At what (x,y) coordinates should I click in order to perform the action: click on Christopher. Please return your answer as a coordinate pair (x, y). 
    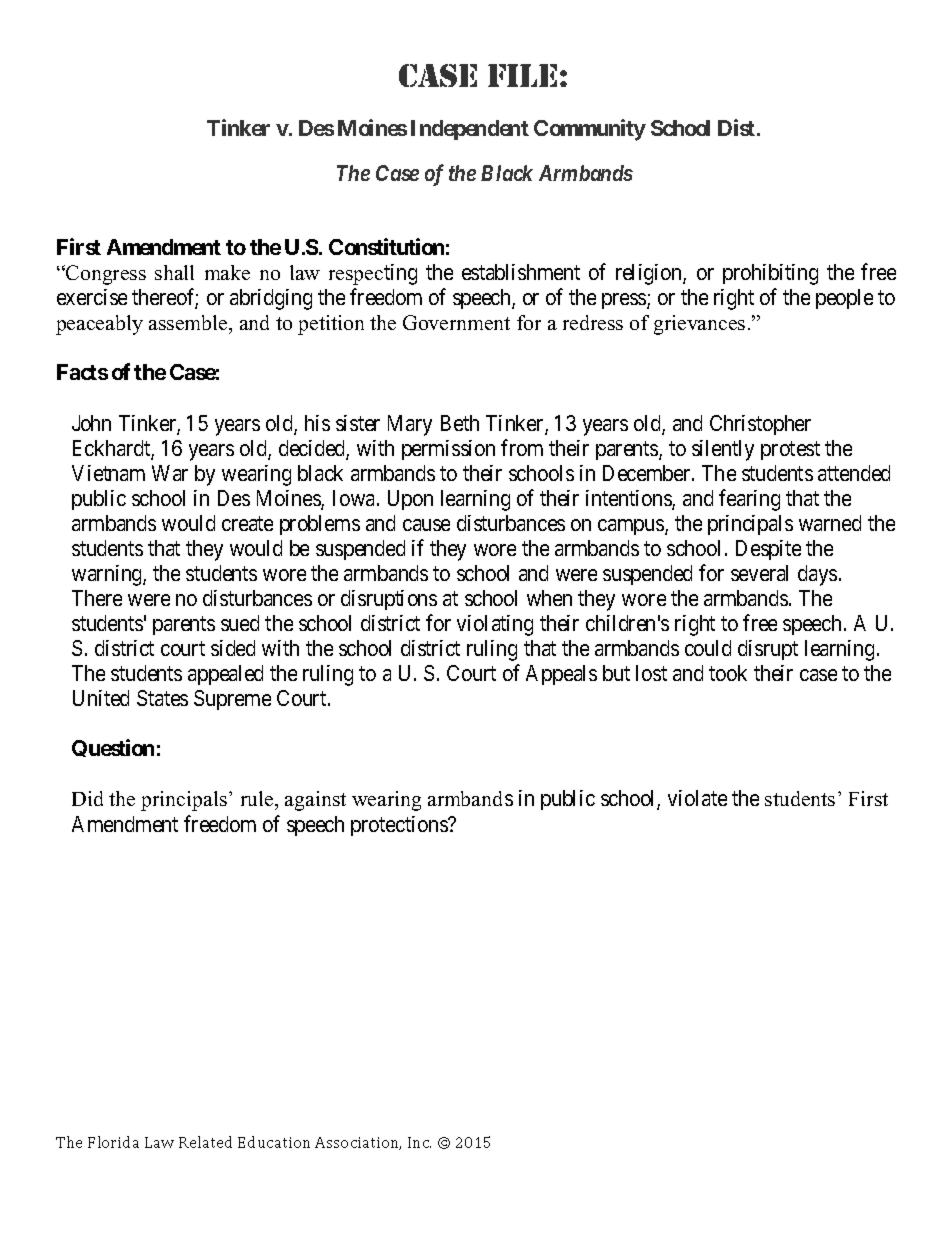
    Looking at the image, I should click on (760, 425).
